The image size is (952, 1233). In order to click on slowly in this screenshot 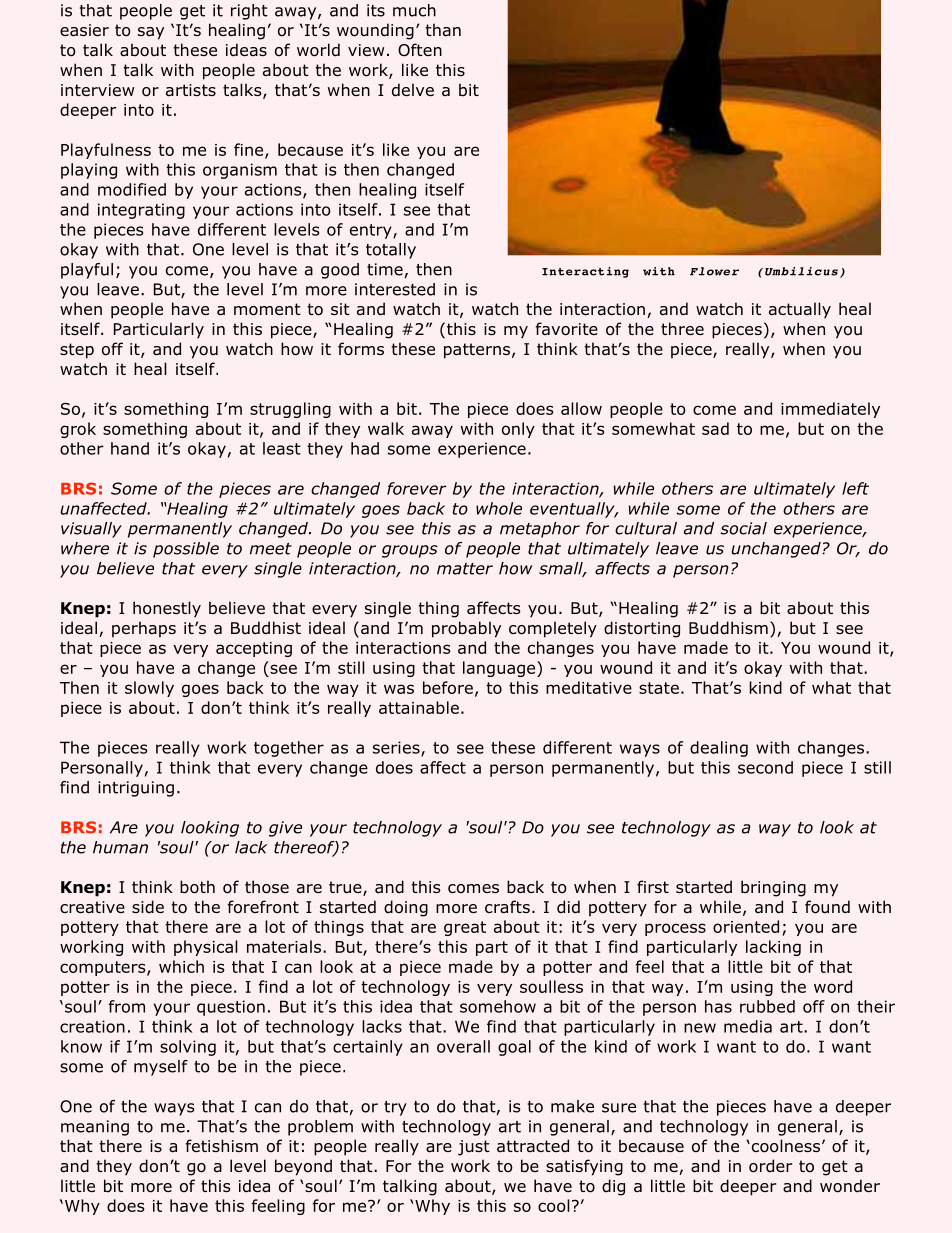, I will do `click(149, 689)`.
